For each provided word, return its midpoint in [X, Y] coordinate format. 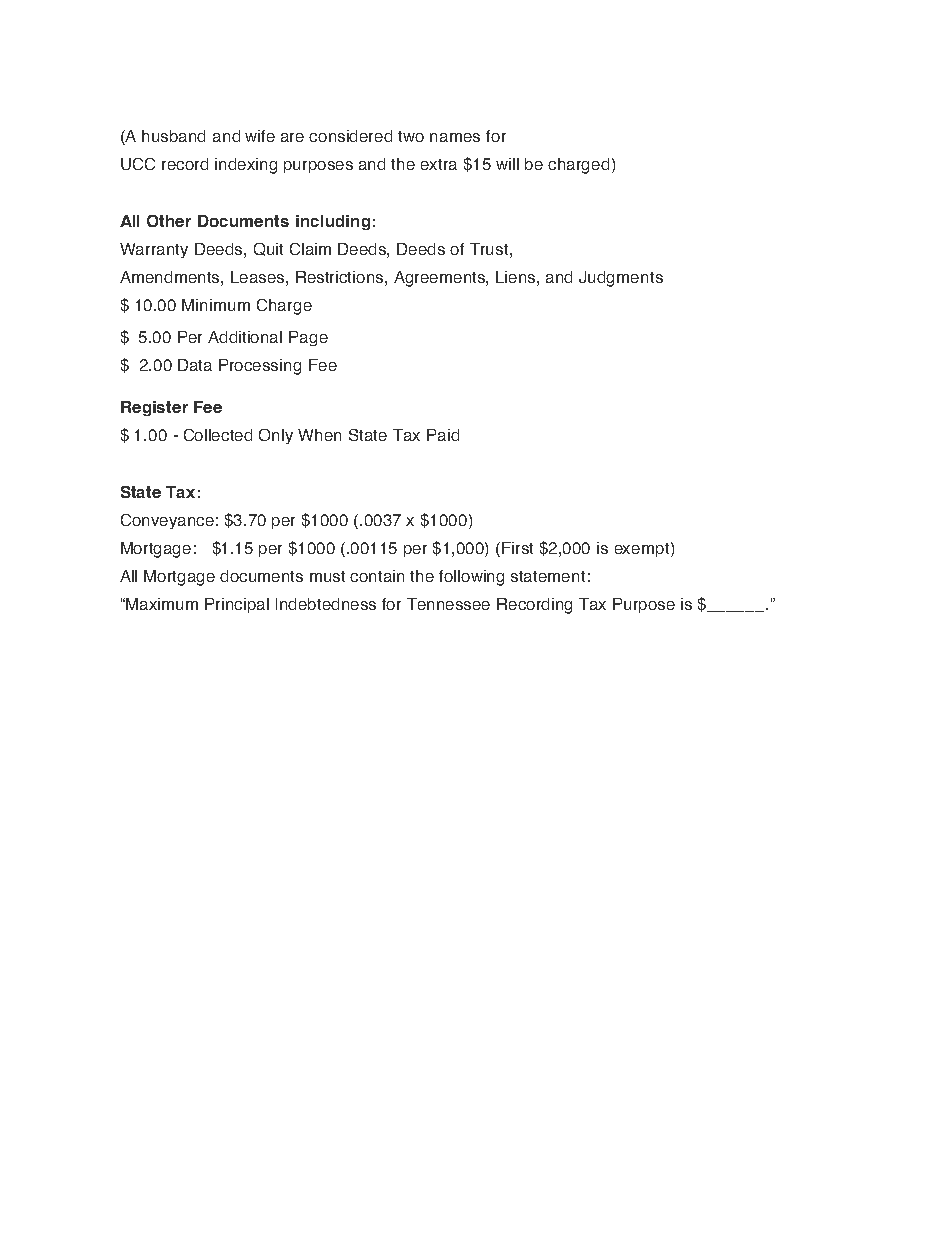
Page [308, 338]
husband [173, 136]
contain [377, 576]
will [507, 164]
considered [350, 136]
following [471, 578]
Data [195, 365]
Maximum [162, 604]
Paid [443, 435]
